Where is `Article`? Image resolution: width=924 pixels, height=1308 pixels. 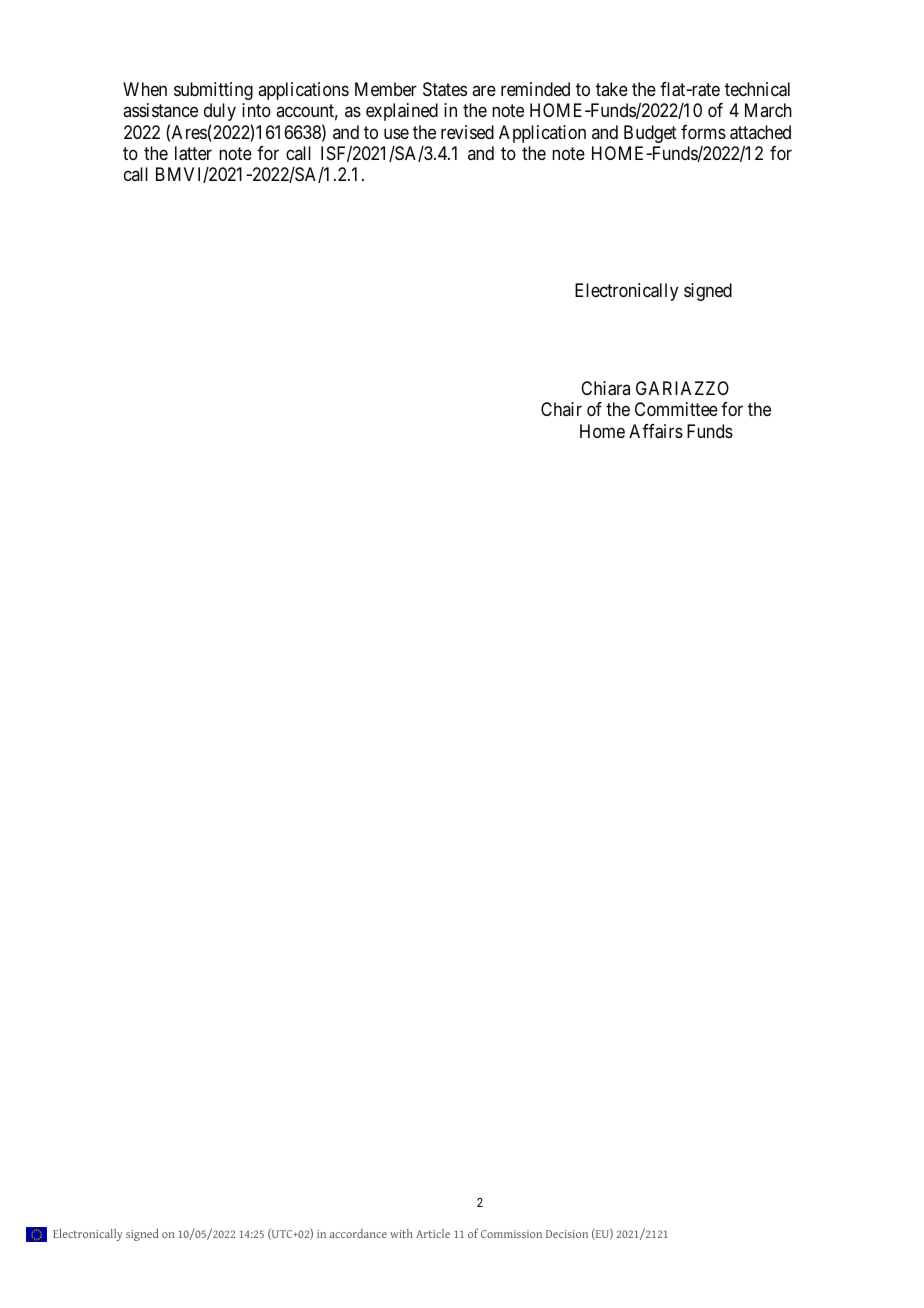 Article is located at coordinates (433, 1233).
